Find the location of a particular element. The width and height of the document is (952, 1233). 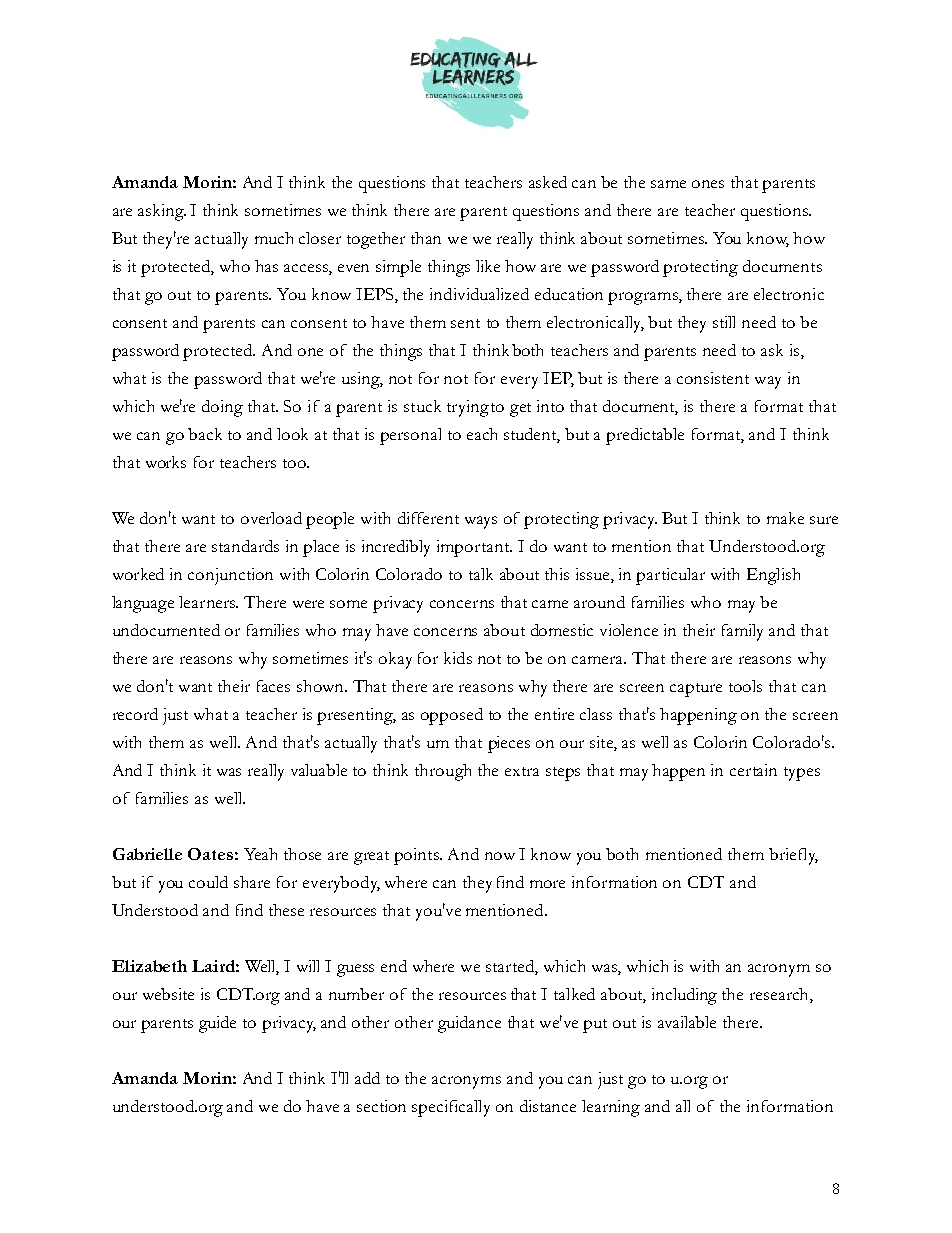

than is located at coordinates (426, 238).
